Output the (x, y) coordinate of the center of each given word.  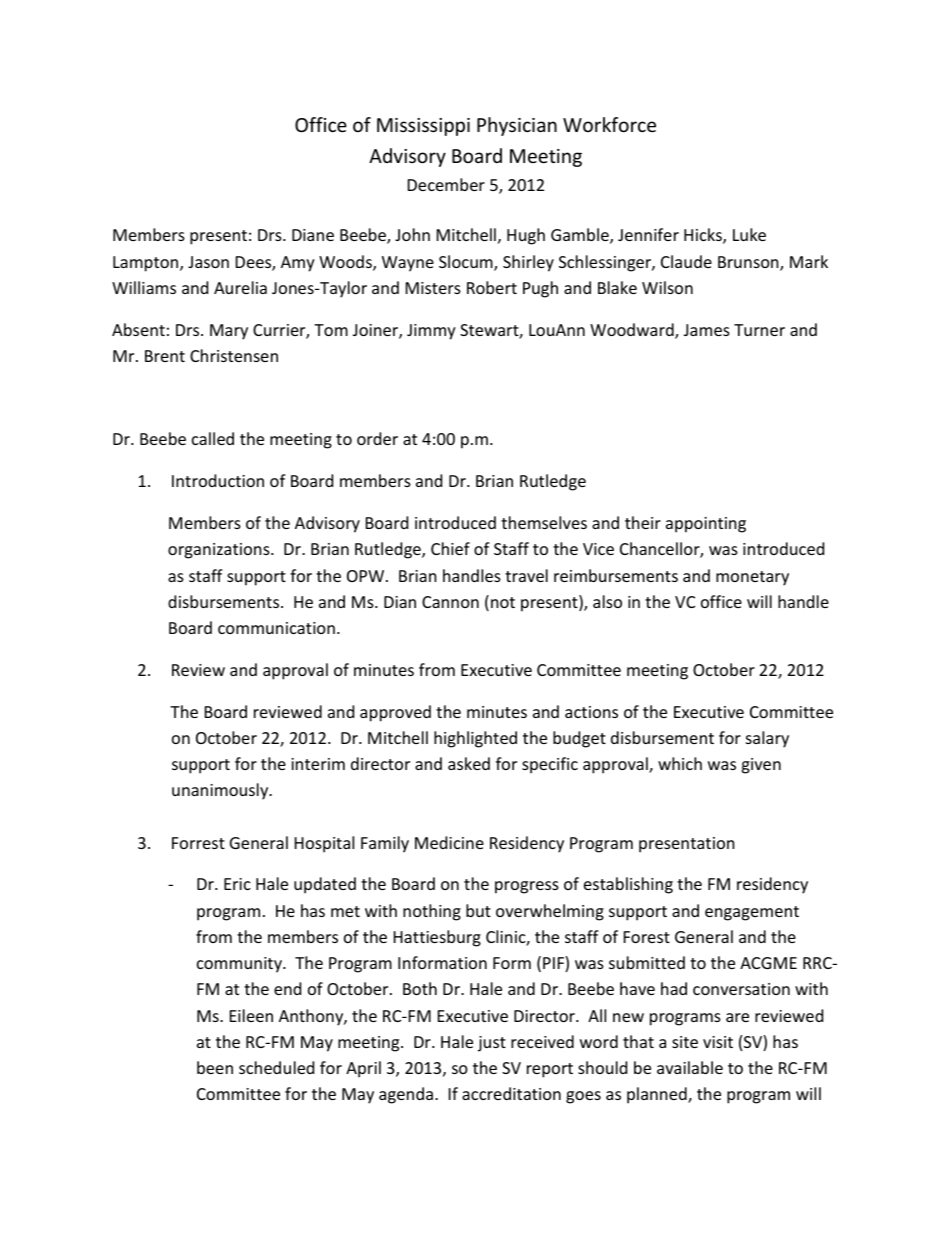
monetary (752, 578)
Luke (749, 234)
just (492, 1044)
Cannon (450, 602)
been (215, 1067)
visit (718, 1042)
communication (276, 628)
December (446, 184)
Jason (208, 262)
